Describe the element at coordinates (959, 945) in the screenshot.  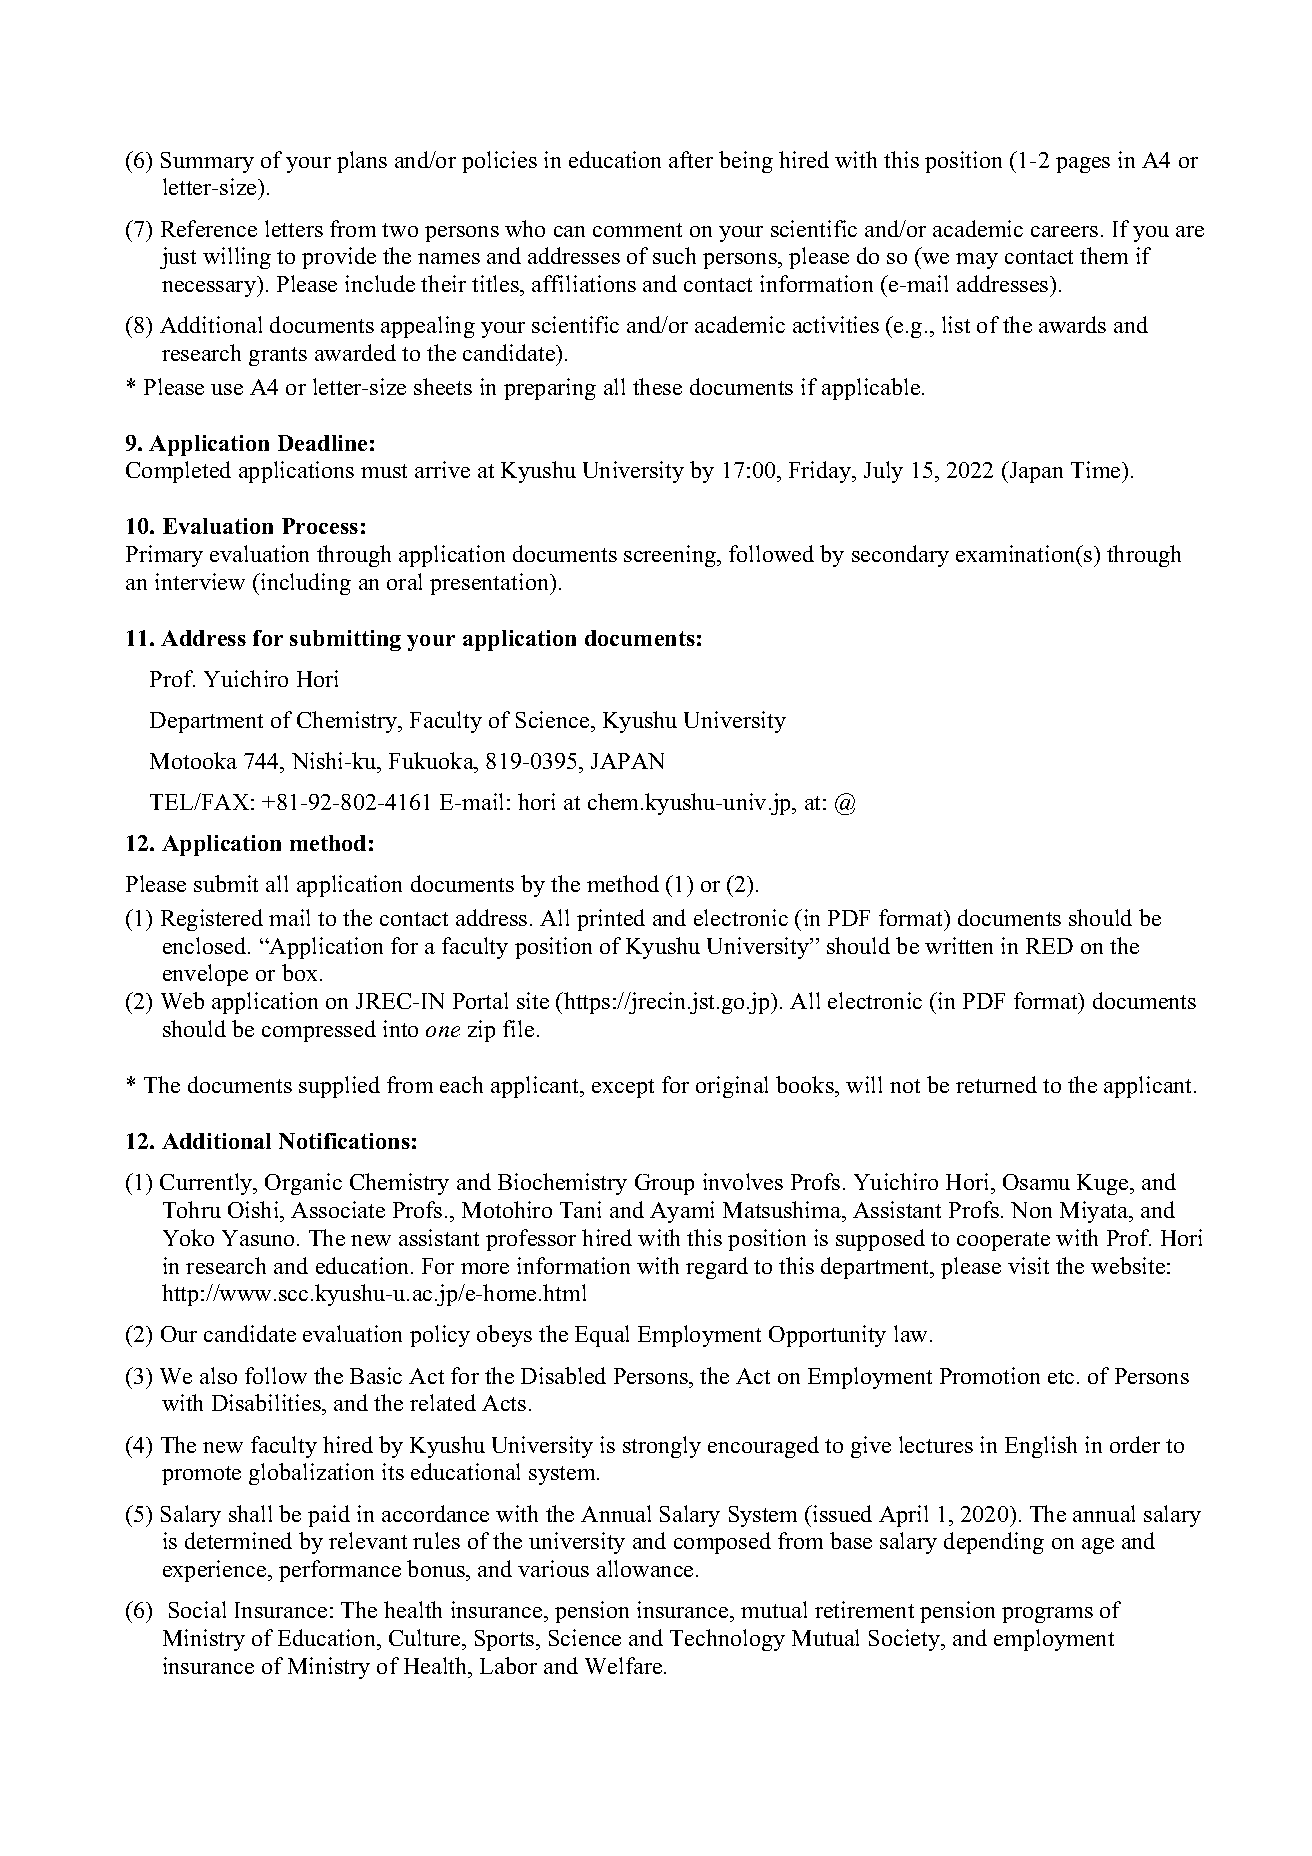
I see `written` at that location.
